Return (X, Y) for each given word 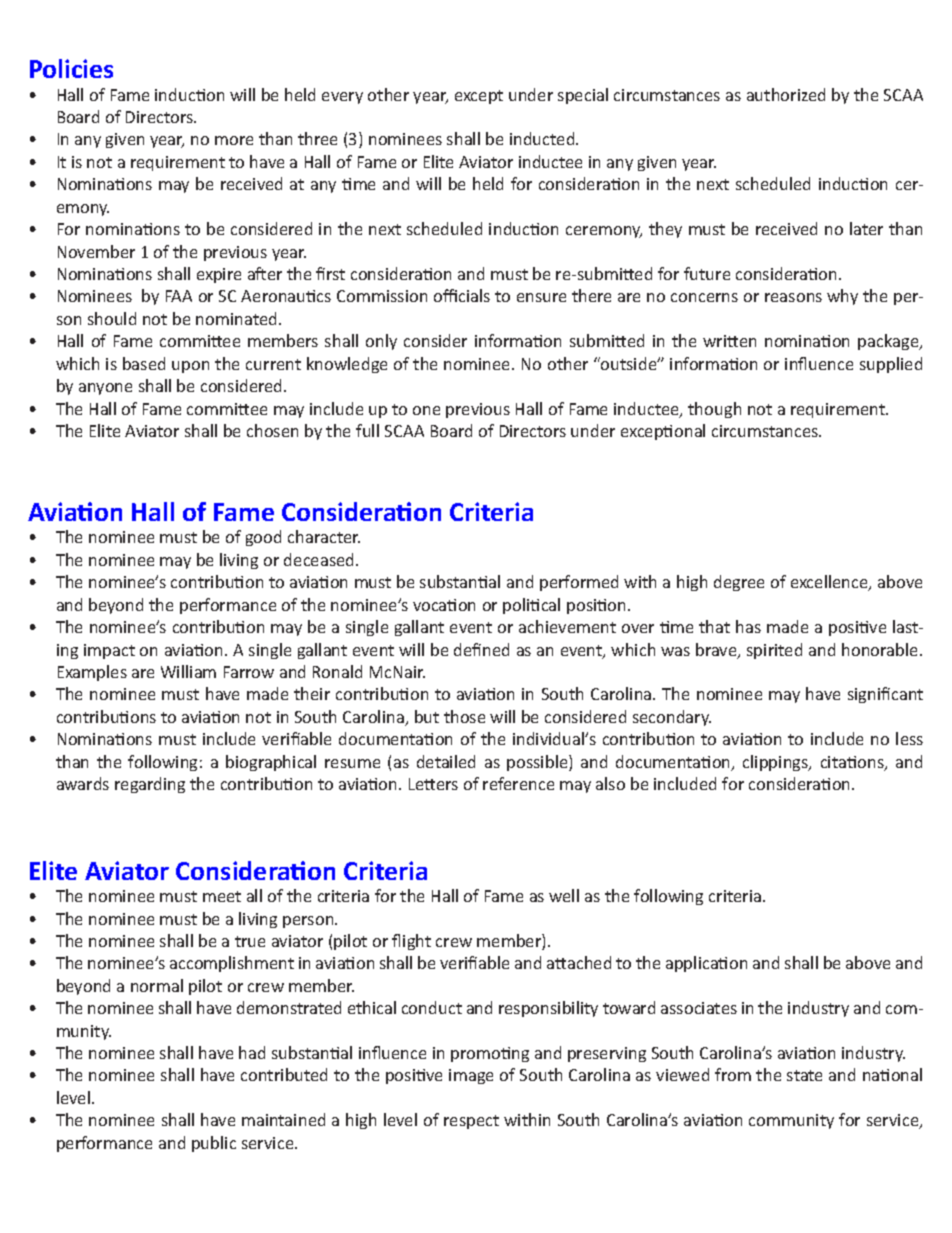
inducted (543, 138)
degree (739, 583)
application (706, 964)
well (564, 895)
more (234, 140)
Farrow (249, 672)
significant (885, 695)
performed (579, 583)
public (214, 1144)
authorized (786, 94)
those (464, 716)
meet (222, 896)
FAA (179, 296)
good (263, 538)
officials (462, 295)
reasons (793, 297)
